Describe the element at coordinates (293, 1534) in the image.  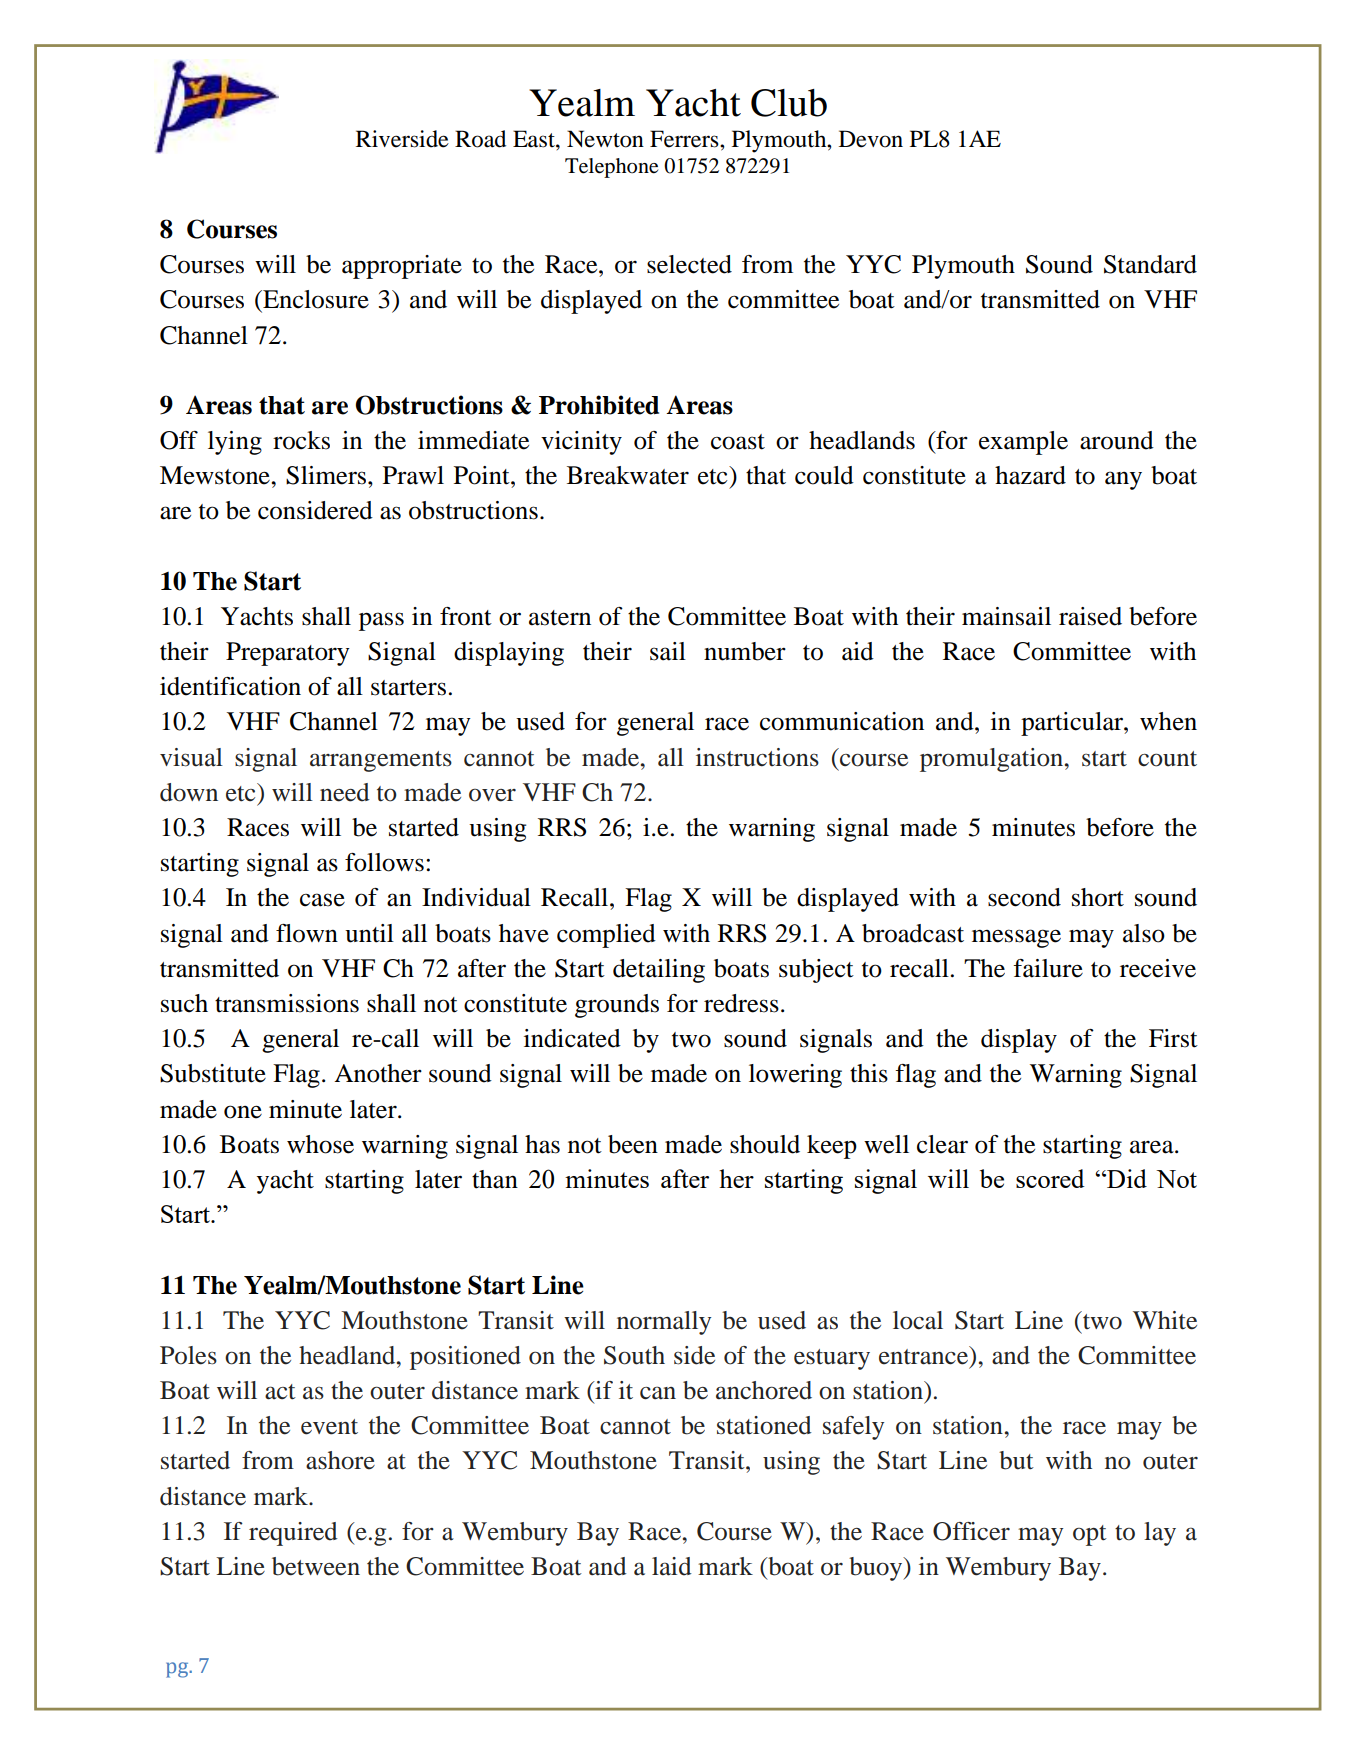
I see `required` at that location.
